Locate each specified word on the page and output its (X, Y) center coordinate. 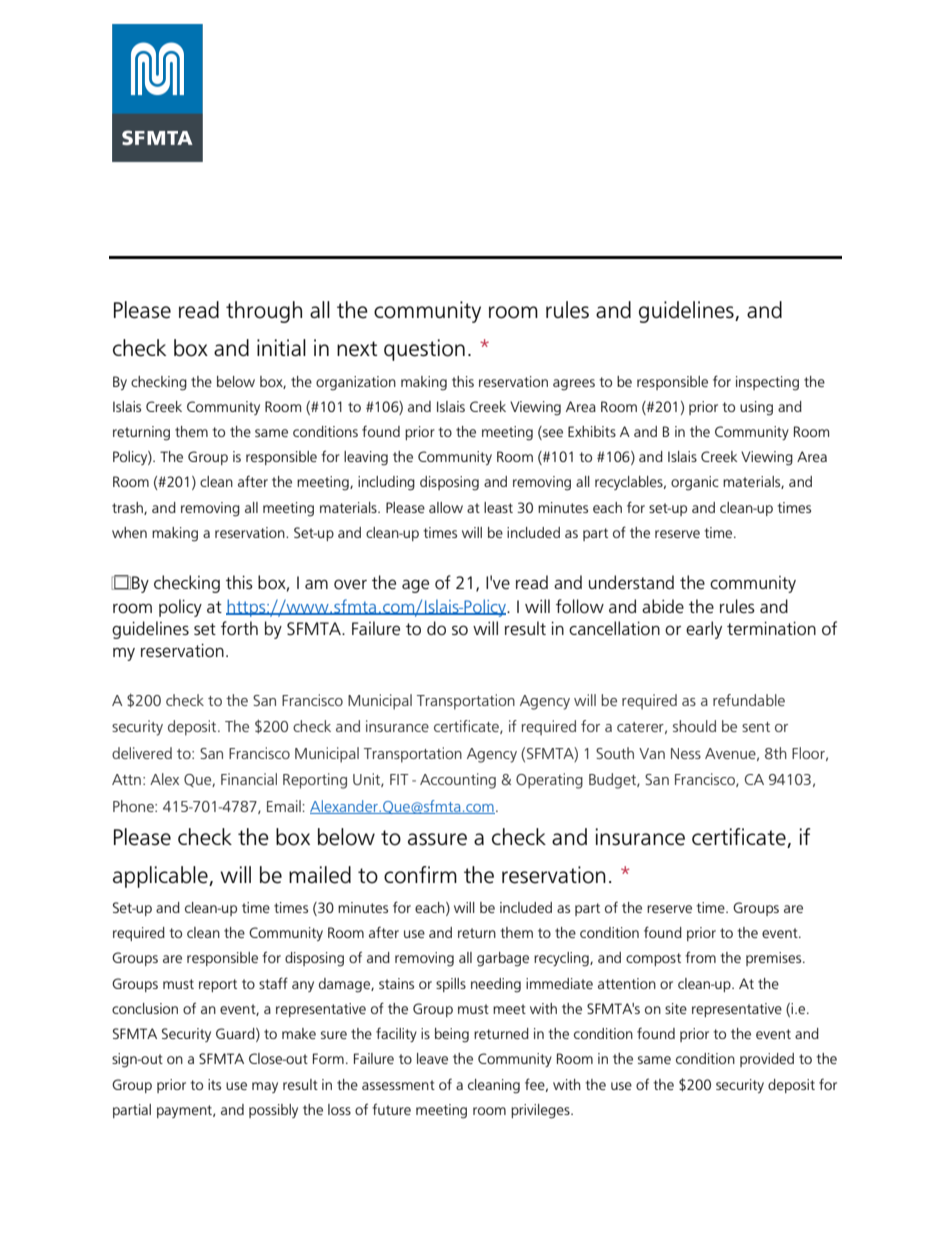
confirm (420, 875)
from (700, 957)
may (265, 1087)
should (694, 726)
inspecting (767, 383)
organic (695, 483)
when (129, 532)
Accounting (458, 781)
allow (446, 507)
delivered (142, 753)
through (264, 312)
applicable (161, 877)
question (424, 350)
